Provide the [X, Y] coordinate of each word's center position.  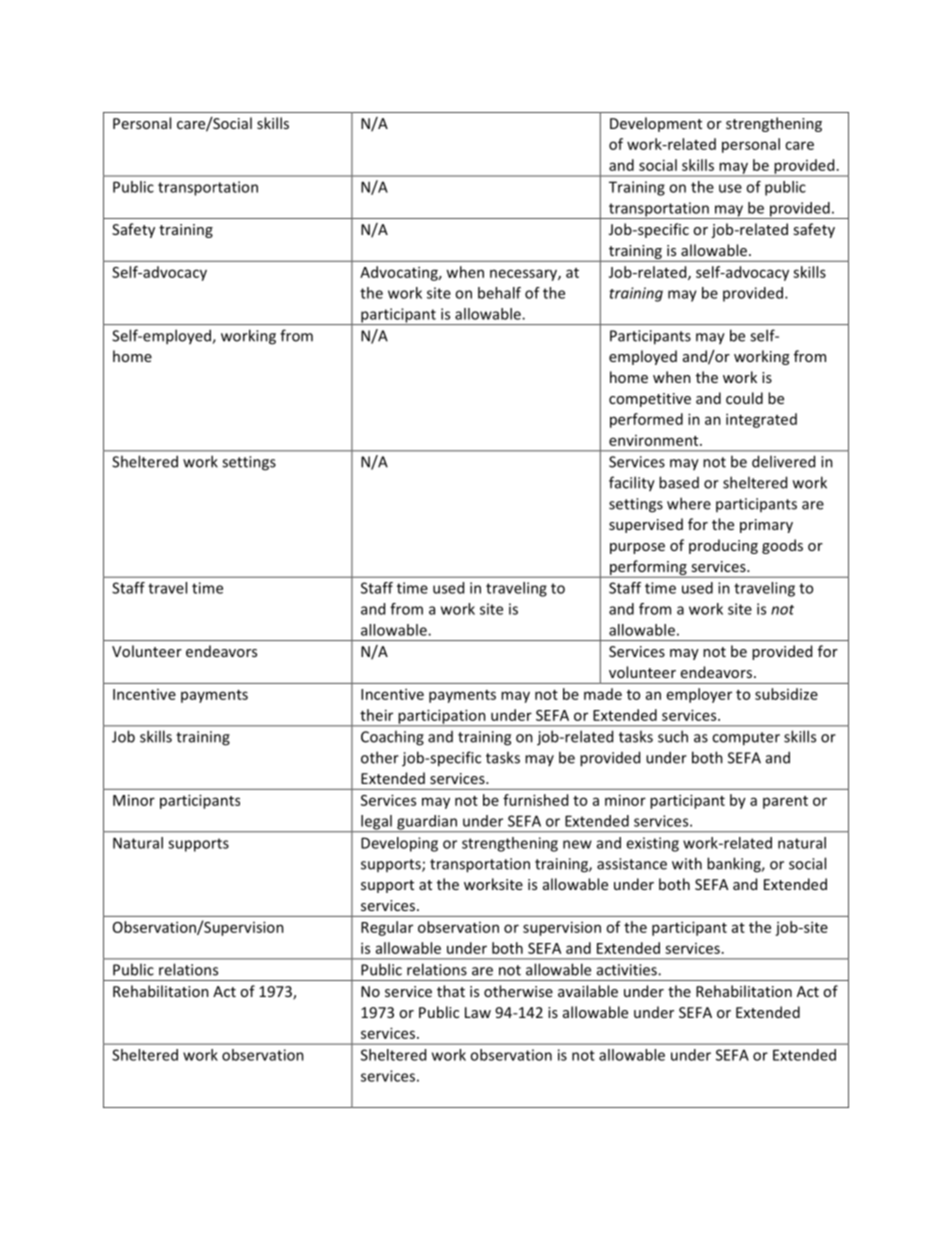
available [588, 991]
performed [646, 420]
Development [656, 124]
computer [746, 739]
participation [442, 717]
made [603, 694]
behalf [499, 293]
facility [632, 484]
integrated [761, 420]
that [451, 991]
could [744, 398]
